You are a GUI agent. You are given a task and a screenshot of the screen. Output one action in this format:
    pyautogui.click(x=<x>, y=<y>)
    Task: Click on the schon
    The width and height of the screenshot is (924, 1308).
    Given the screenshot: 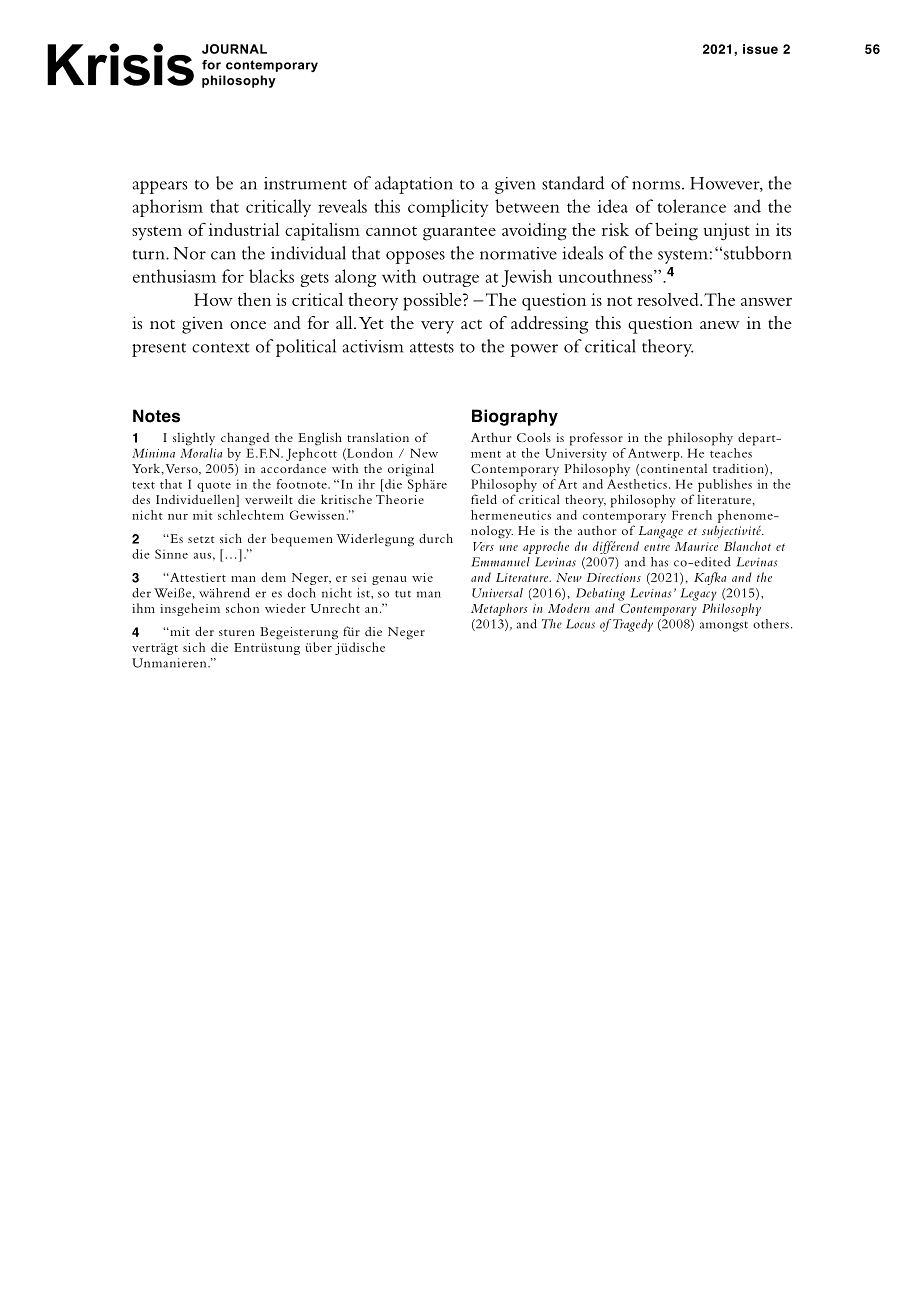 What is the action you would take?
    pyautogui.click(x=242, y=608)
